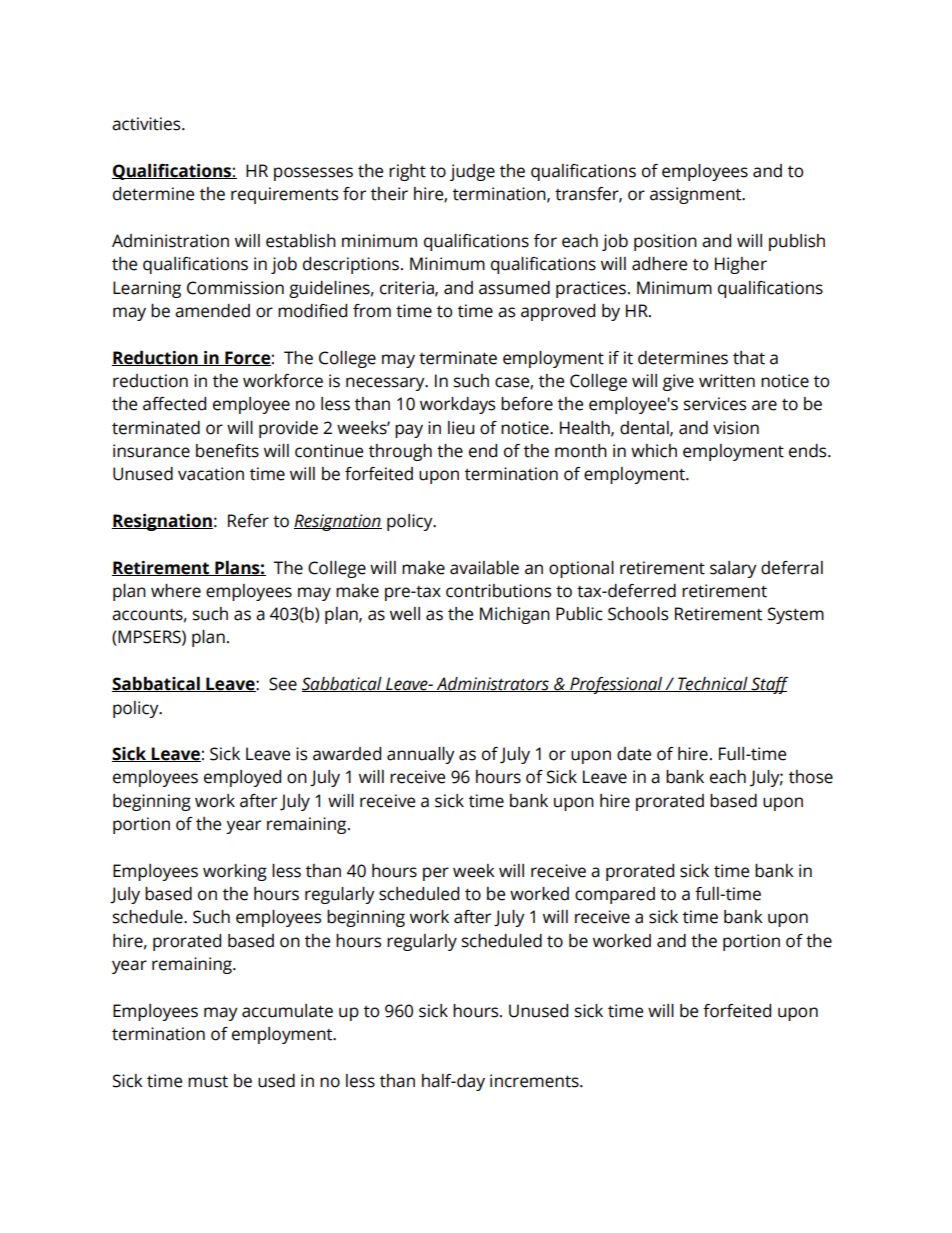 This screenshot has height=1233, width=952. I want to click on judge, so click(472, 172).
